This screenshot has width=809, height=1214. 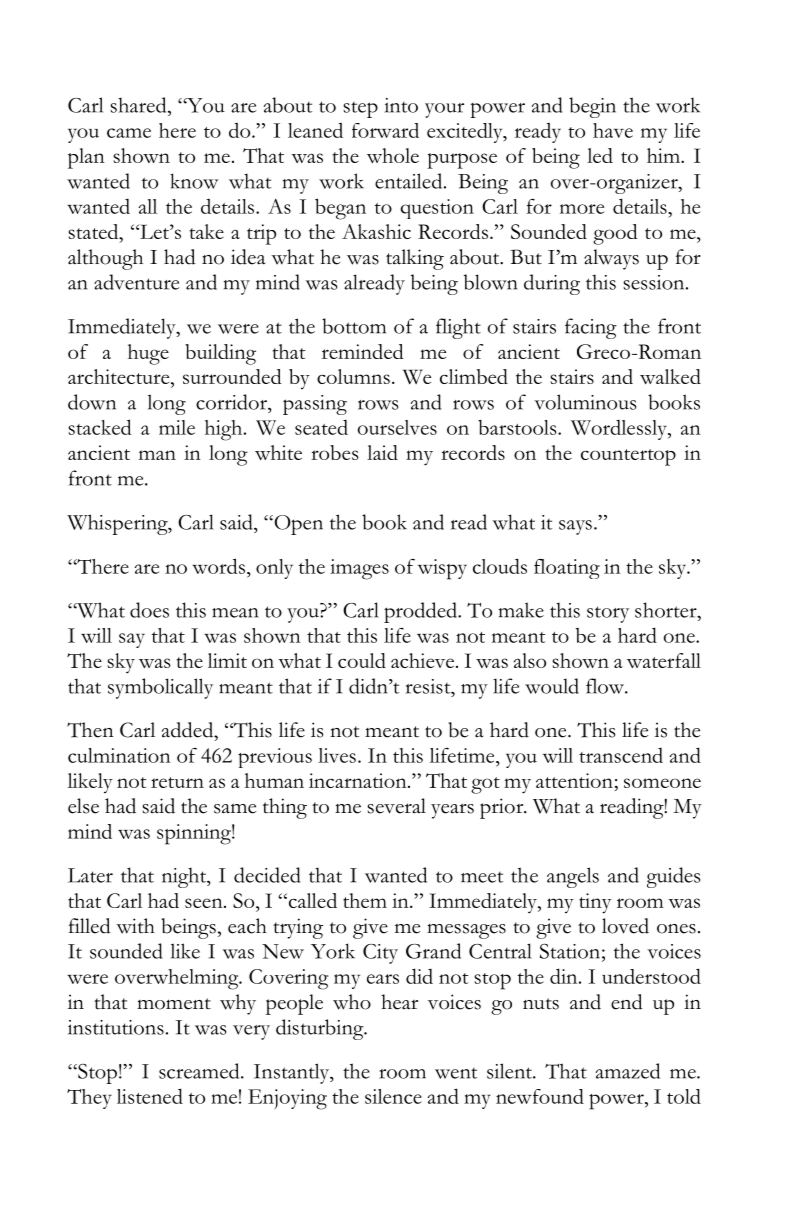 I want to click on several, so click(x=396, y=806).
